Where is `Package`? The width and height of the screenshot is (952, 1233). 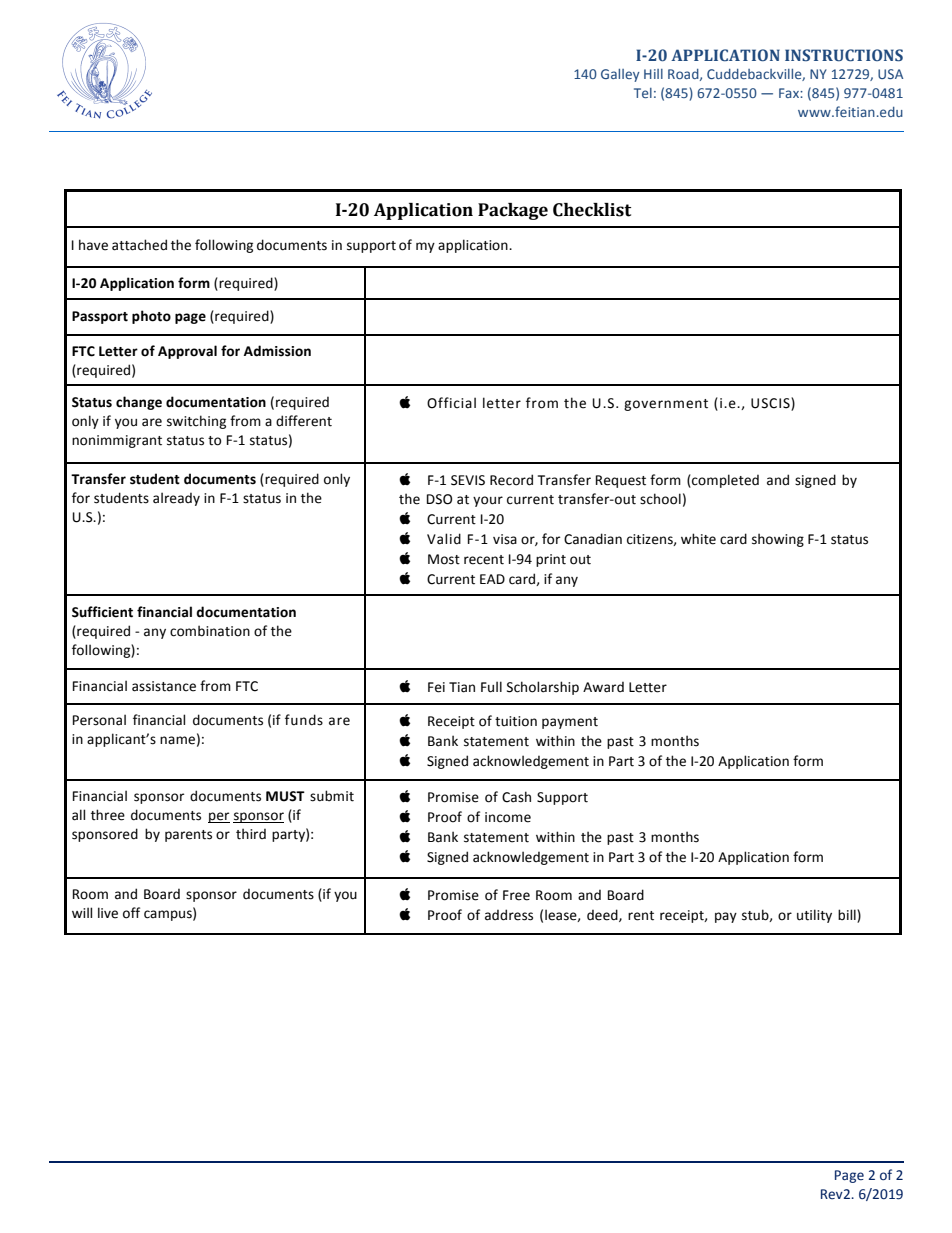 Package is located at coordinates (513, 211).
